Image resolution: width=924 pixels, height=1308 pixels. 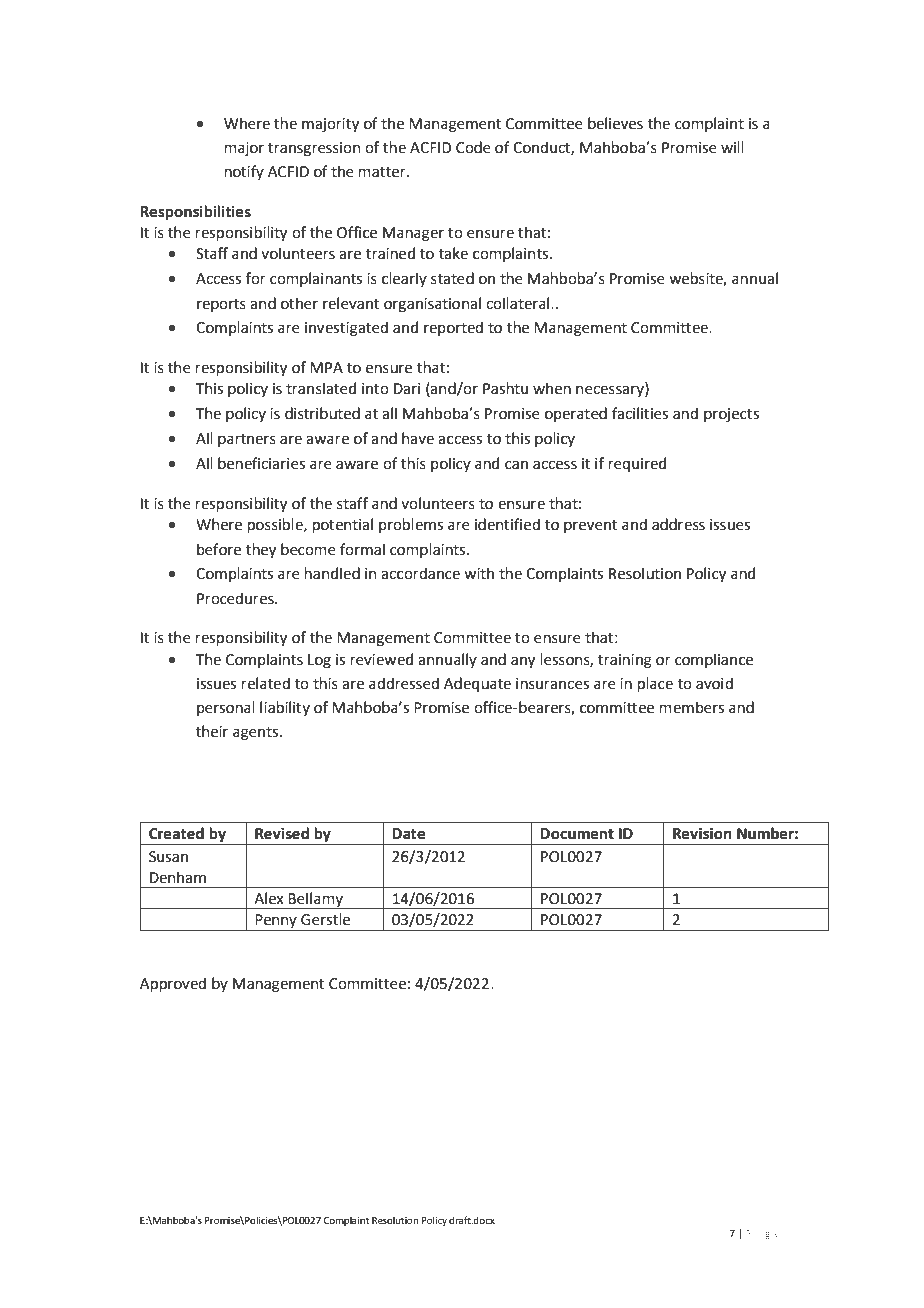 I want to click on personal, so click(x=226, y=708).
